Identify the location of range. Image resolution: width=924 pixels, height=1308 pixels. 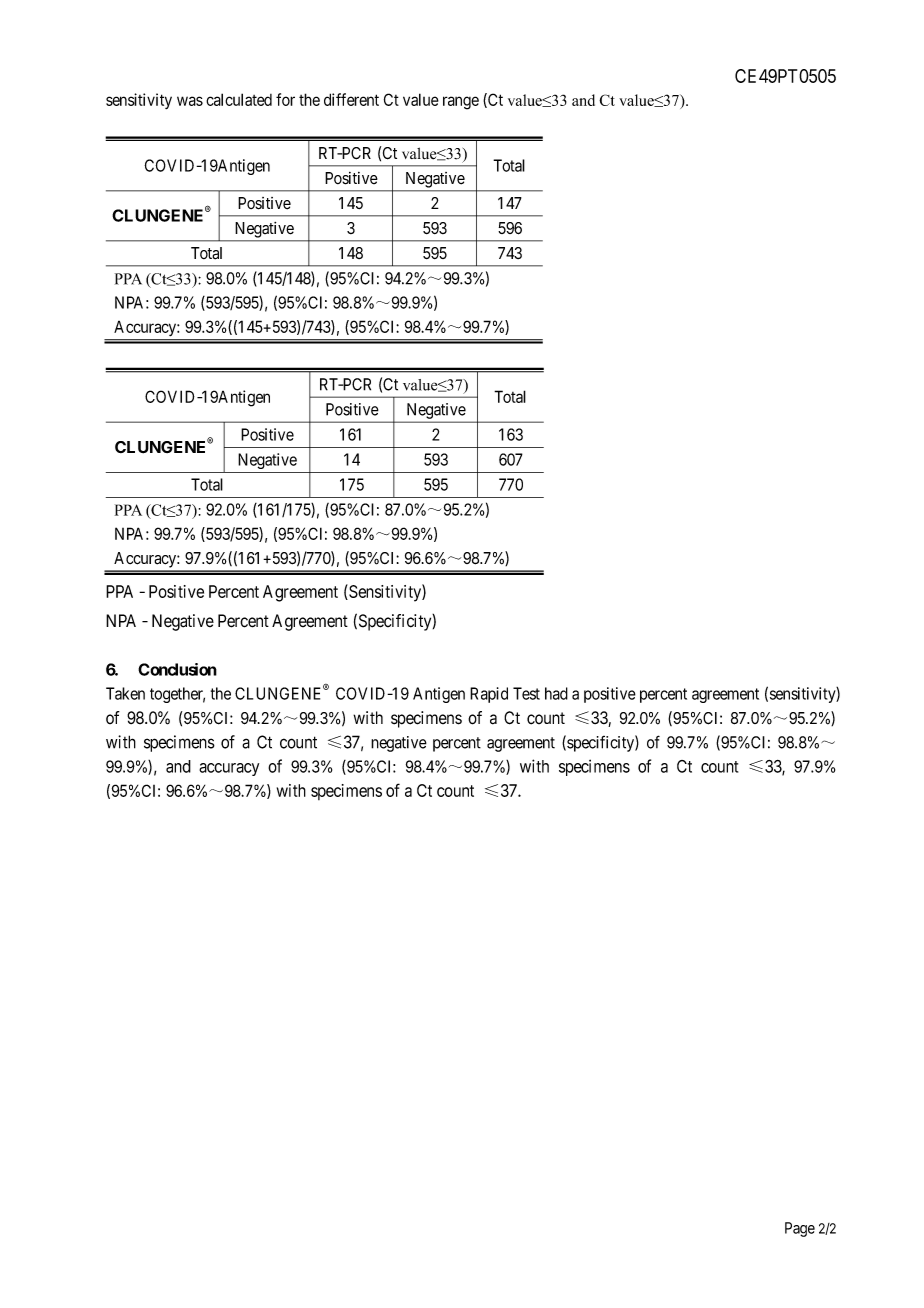
(461, 103).
